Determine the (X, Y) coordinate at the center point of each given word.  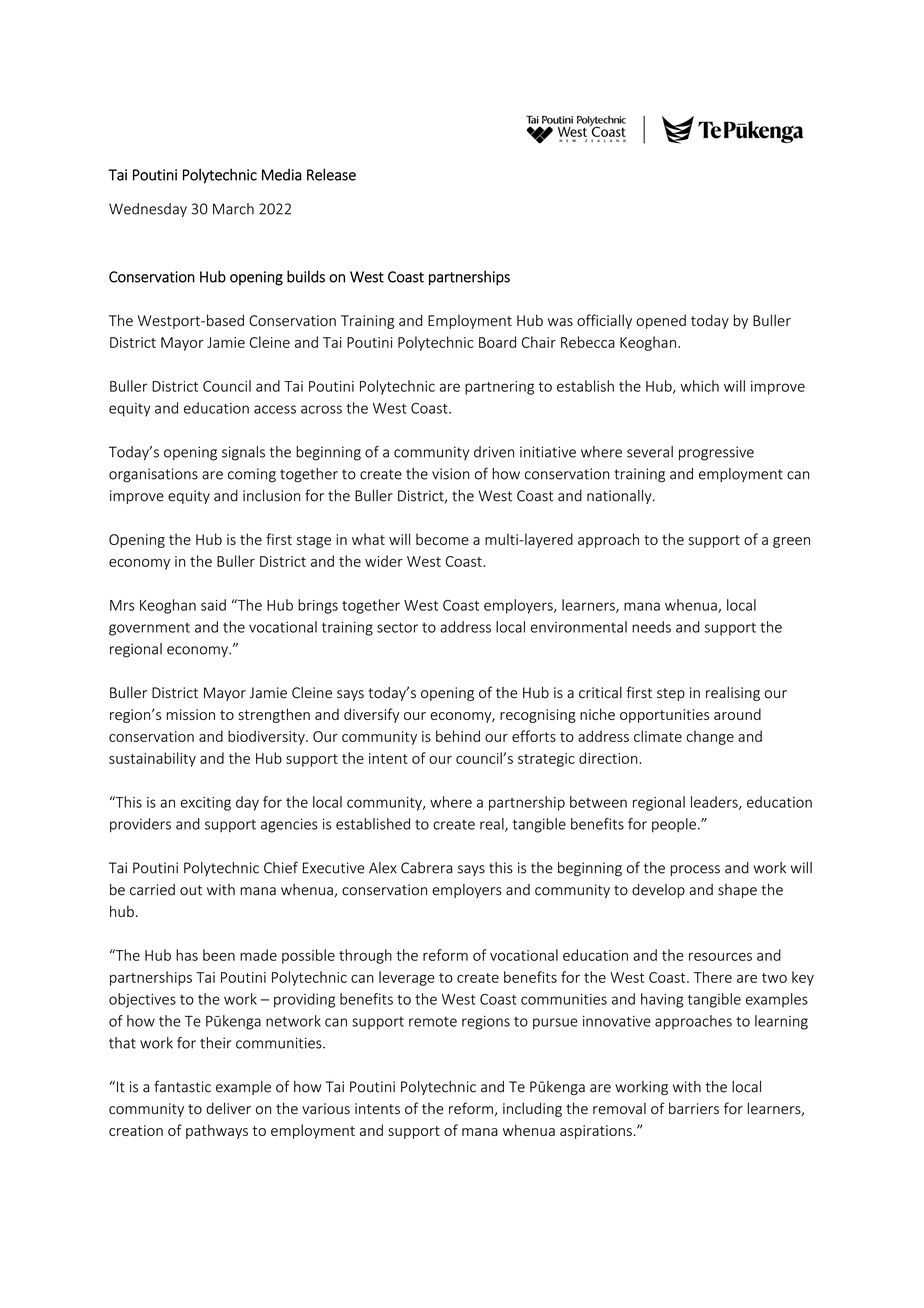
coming (252, 475)
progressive (716, 453)
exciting (206, 804)
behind (458, 736)
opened (661, 321)
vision (450, 474)
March (233, 209)
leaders (715, 803)
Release (331, 174)
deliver (228, 1108)
